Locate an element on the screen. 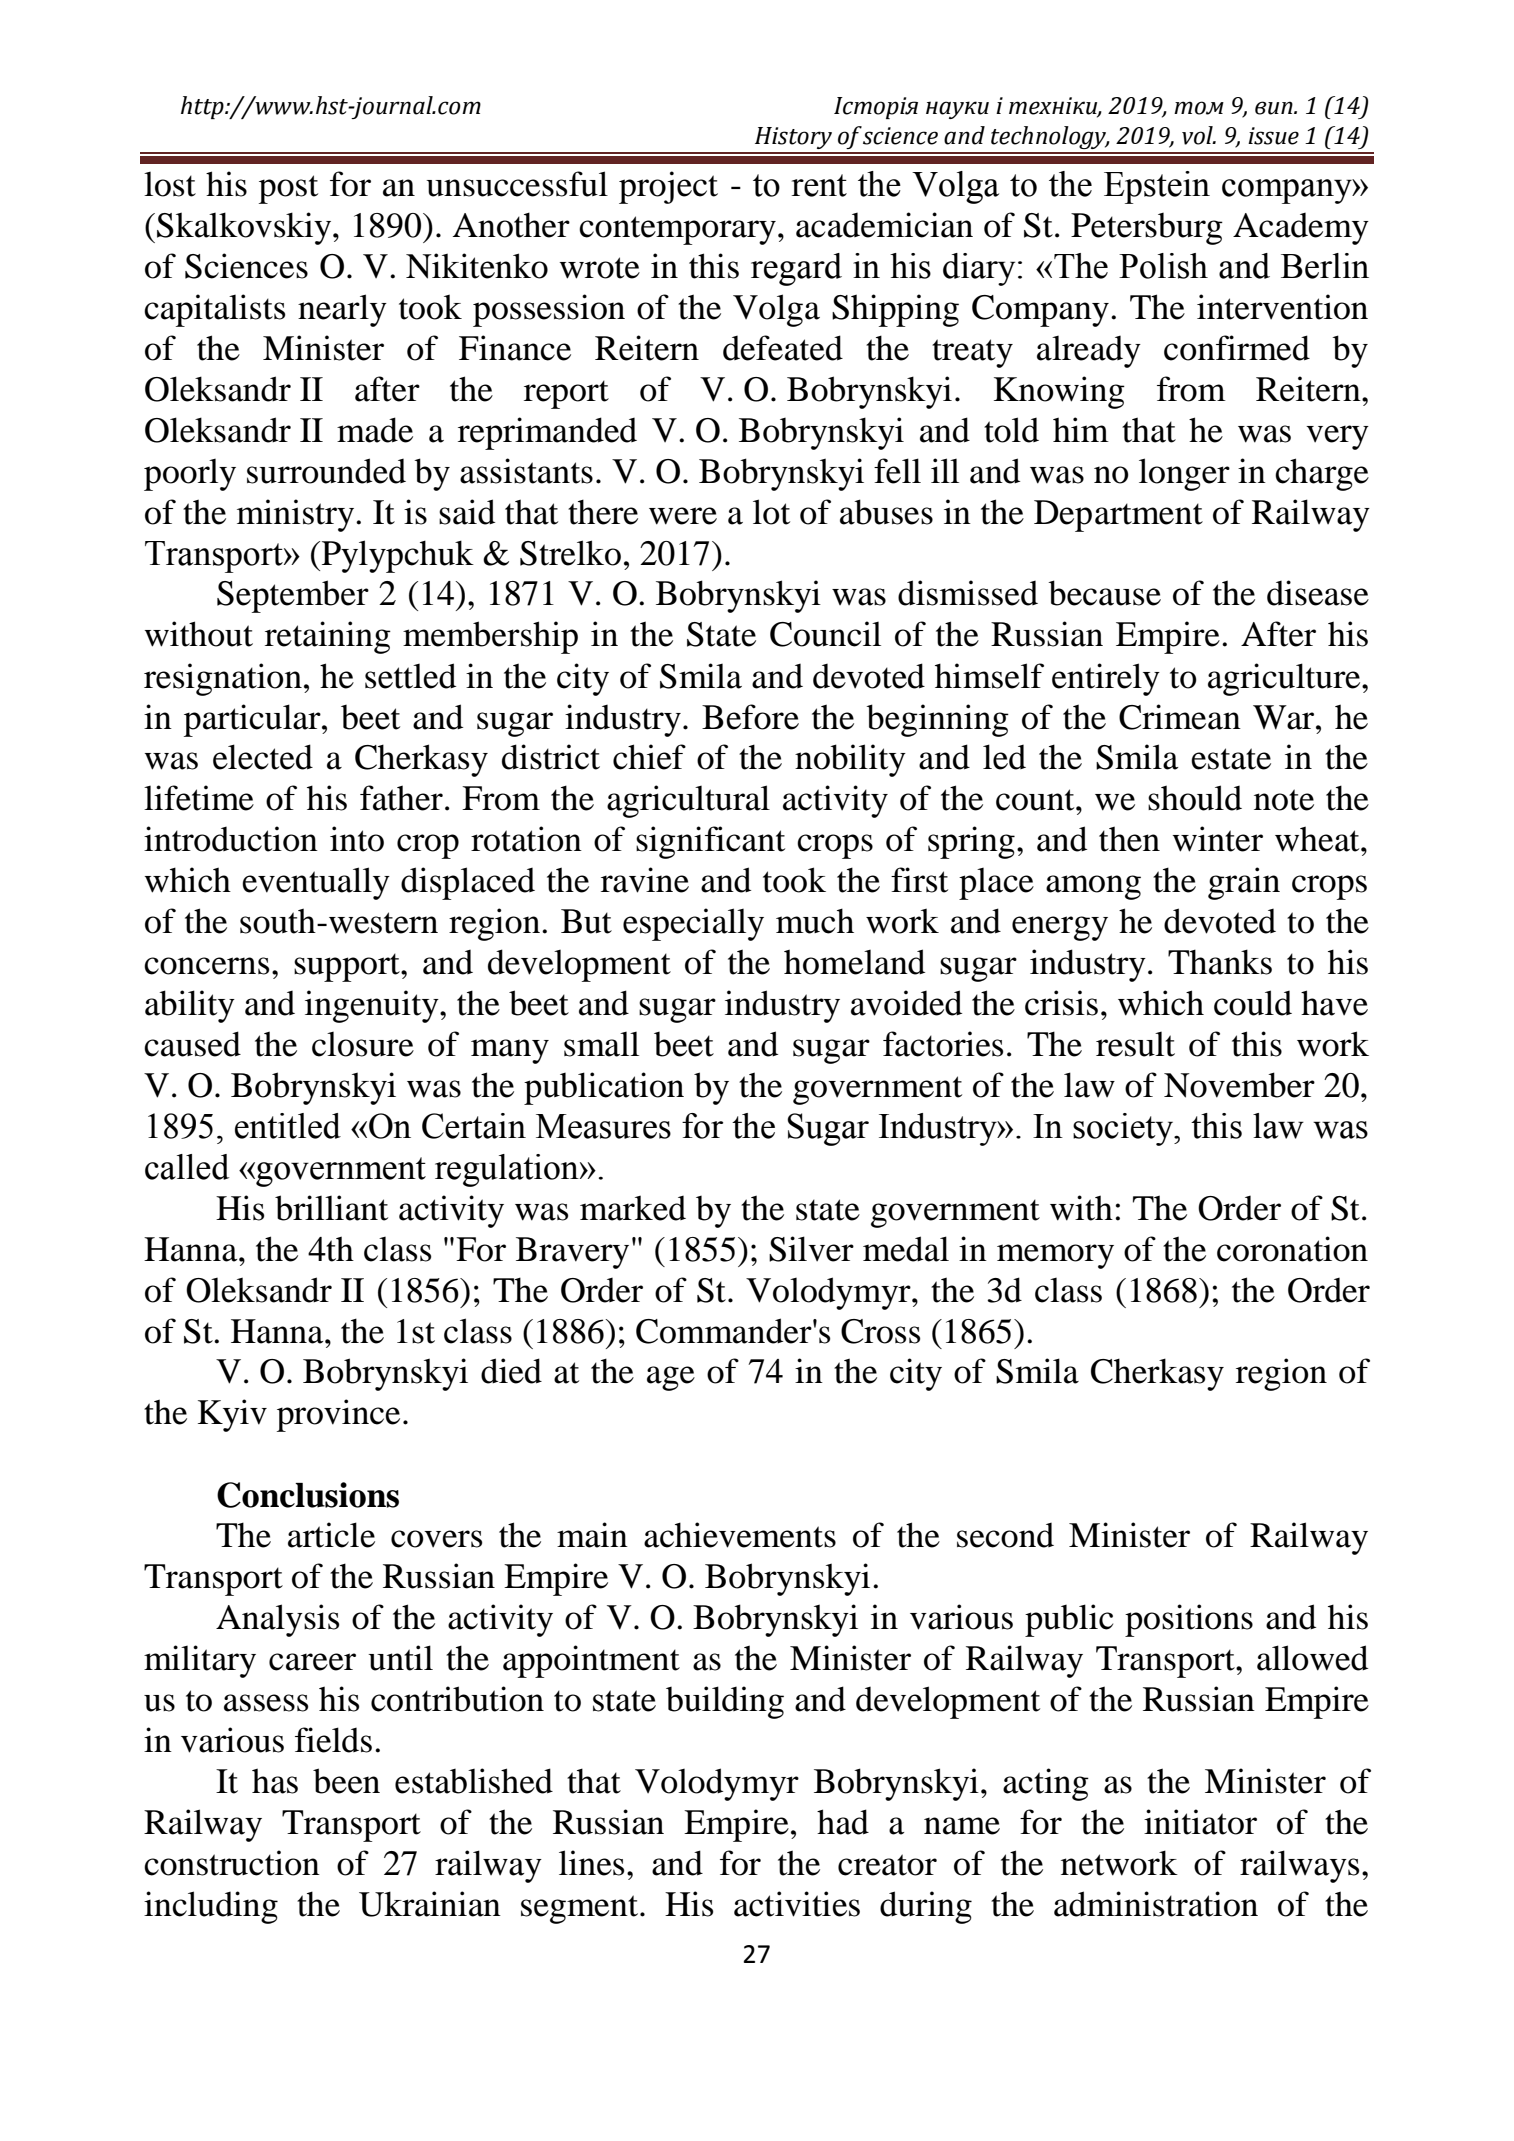 Image resolution: width=1514 pixels, height=2141 pixels. could is located at coordinates (1253, 1003).
